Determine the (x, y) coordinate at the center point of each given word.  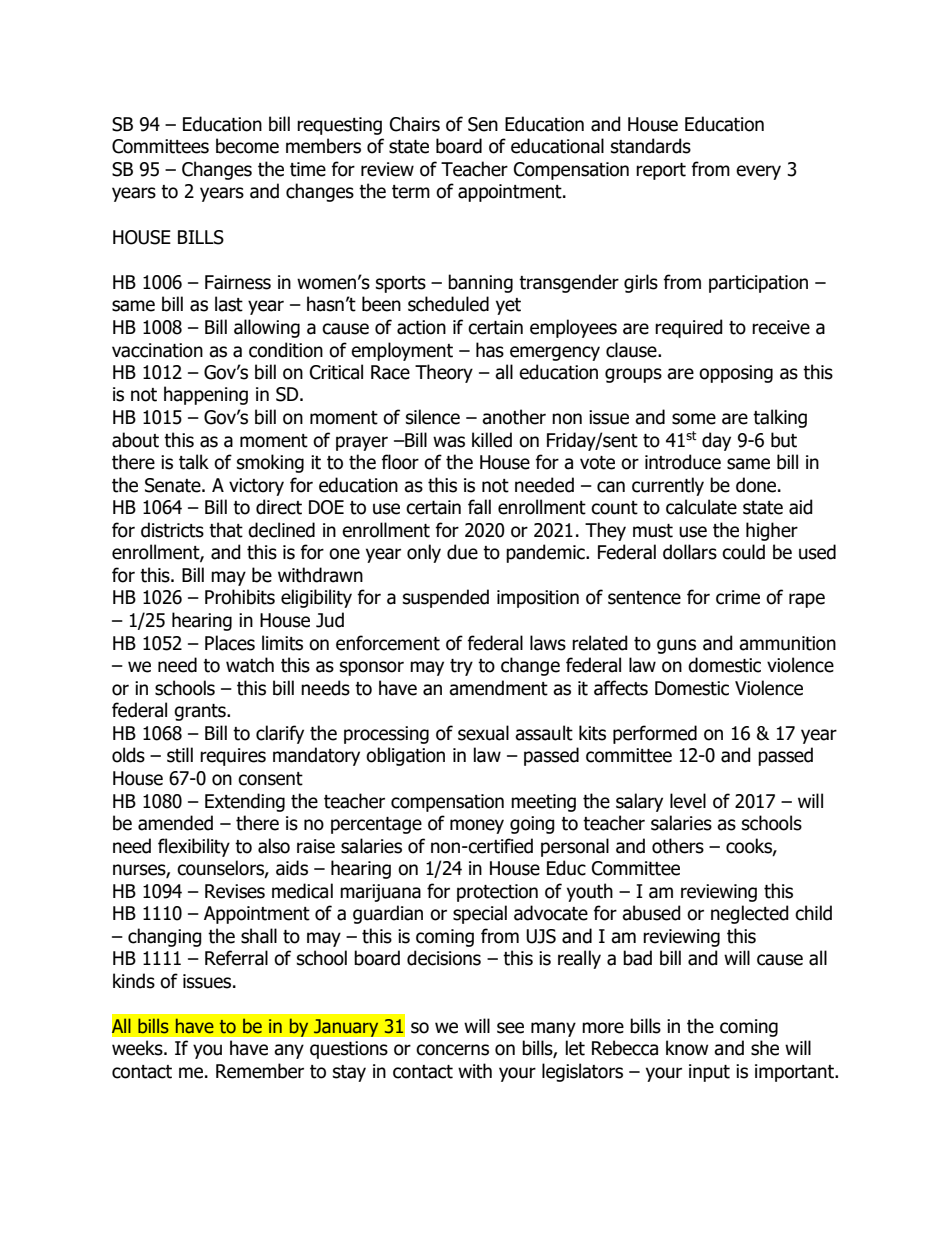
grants (201, 712)
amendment (498, 688)
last (229, 304)
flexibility (194, 847)
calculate (701, 507)
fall (479, 507)
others (678, 846)
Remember (260, 1071)
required (689, 328)
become (247, 146)
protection (497, 893)
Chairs (415, 124)
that (226, 530)
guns (676, 646)
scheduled (448, 304)
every (758, 172)
